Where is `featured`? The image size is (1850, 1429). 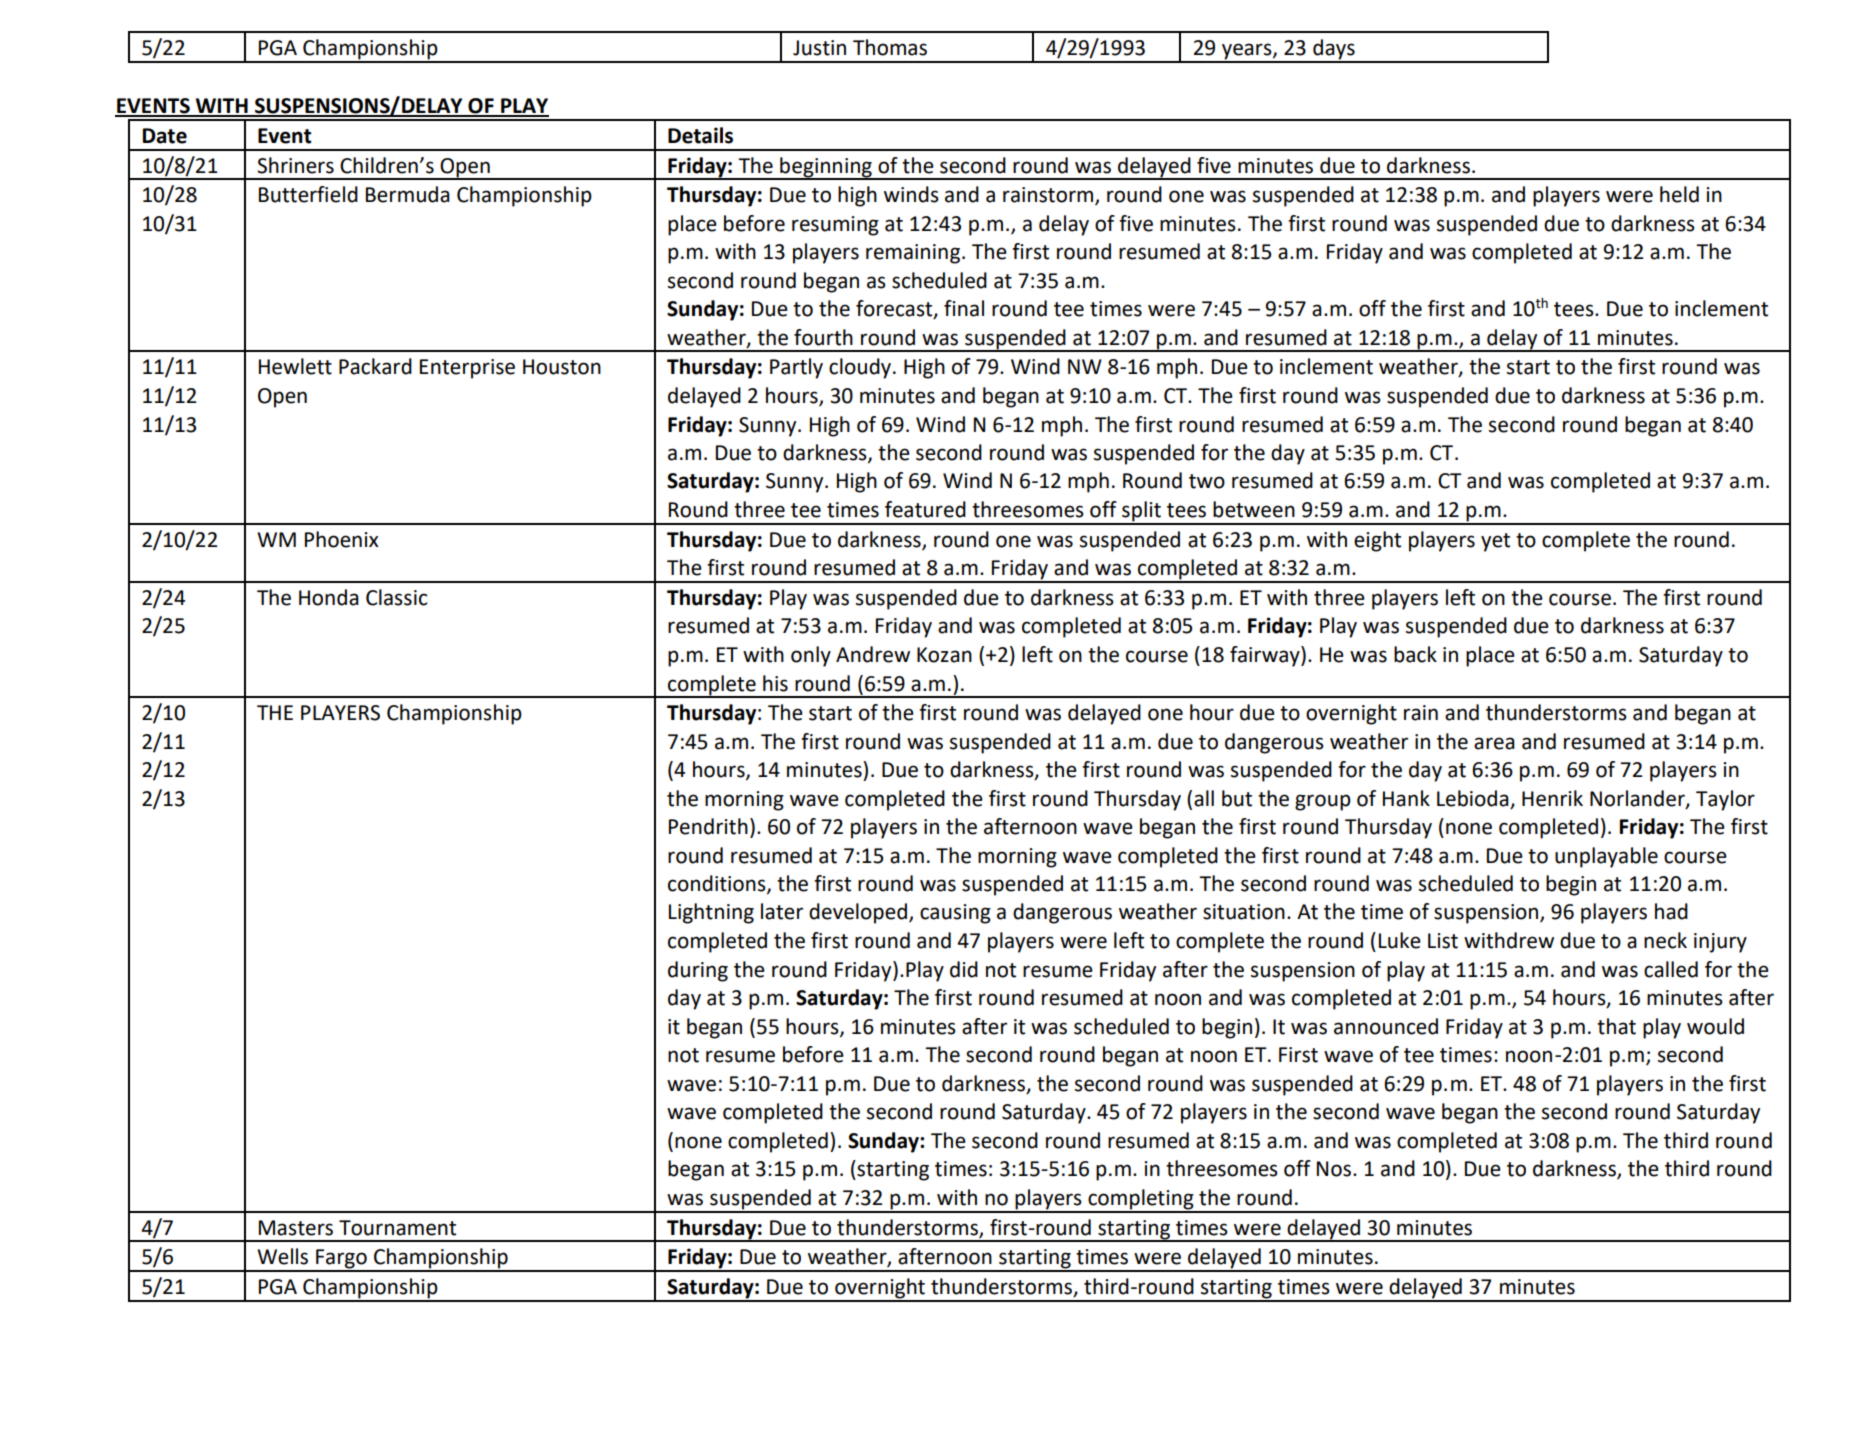 featured is located at coordinates (925, 509).
